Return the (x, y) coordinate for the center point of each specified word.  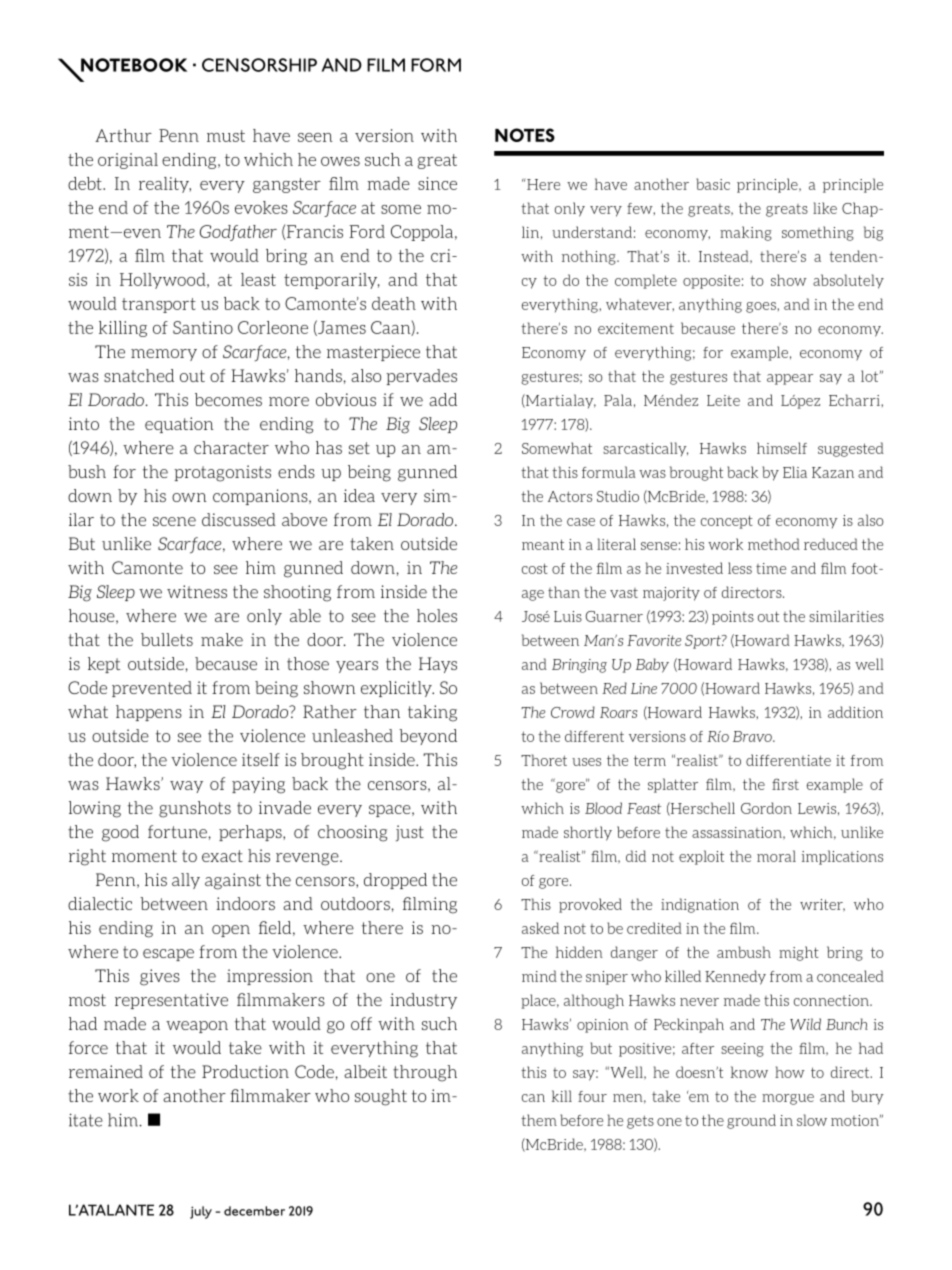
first (785, 784)
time (771, 568)
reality (165, 185)
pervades (421, 377)
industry (423, 1001)
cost (535, 568)
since (437, 183)
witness (197, 591)
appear (790, 379)
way (186, 787)
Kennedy (735, 977)
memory (164, 355)
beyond (428, 737)
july (201, 1212)
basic (713, 184)
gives (160, 977)
